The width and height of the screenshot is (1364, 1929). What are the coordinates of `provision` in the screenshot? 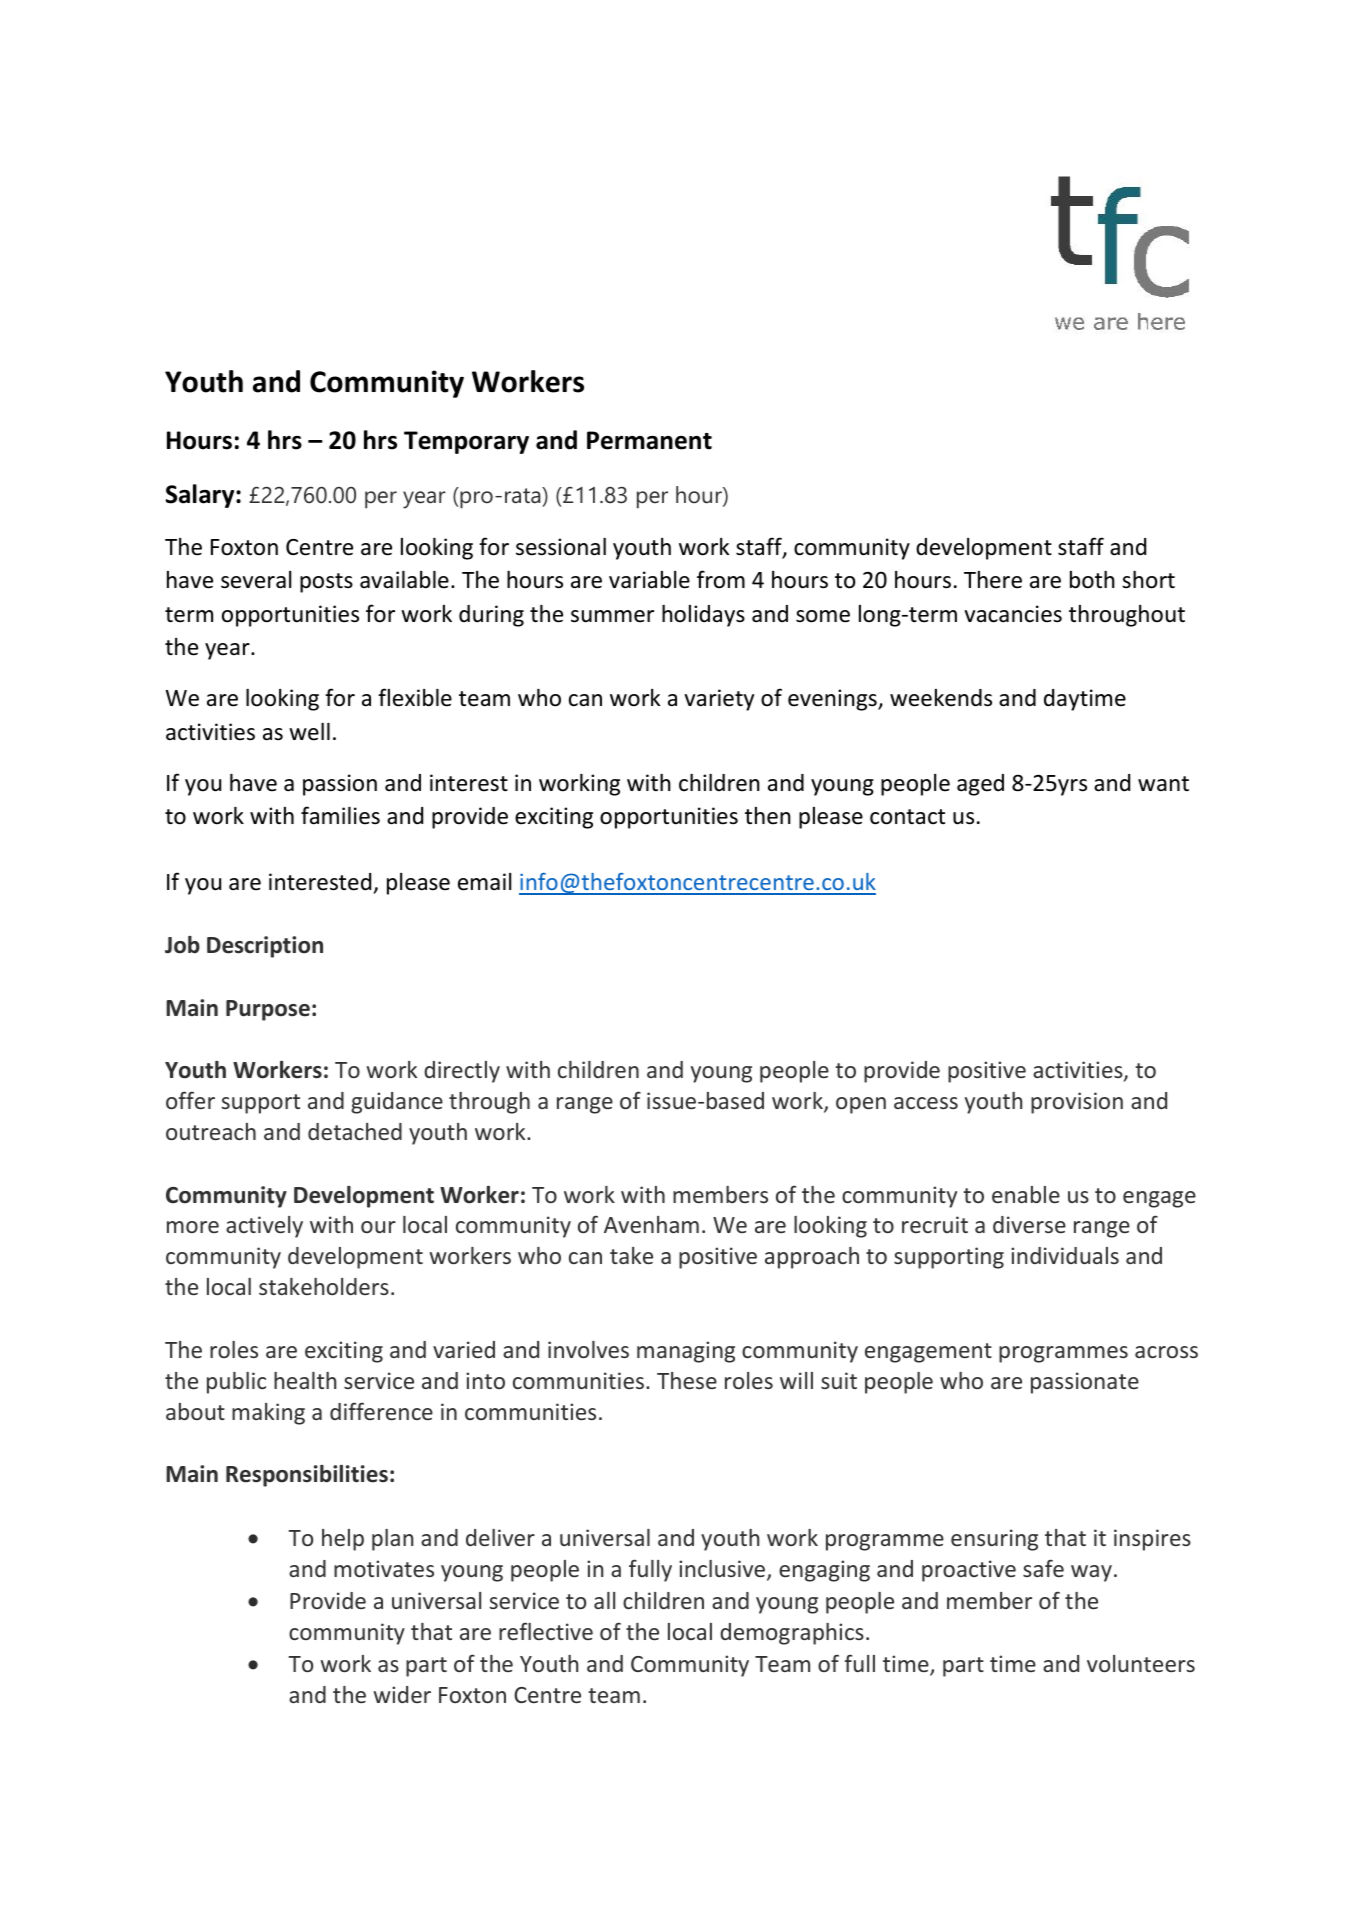 It's located at (1077, 1103).
